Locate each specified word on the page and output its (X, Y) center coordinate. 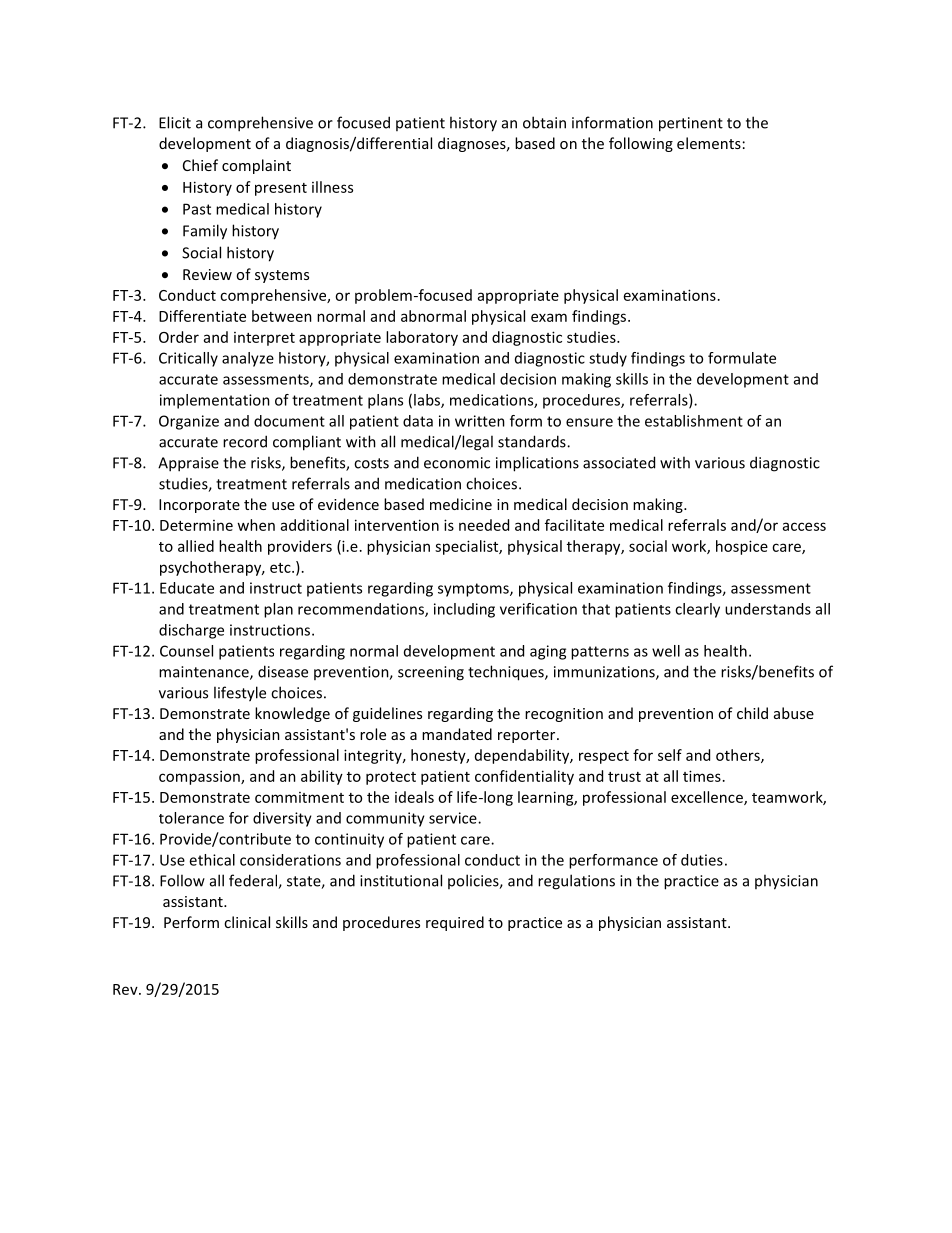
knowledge (292, 714)
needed (484, 525)
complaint (256, 166)
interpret (264, 339)
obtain (544, 122)
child (752, 713)
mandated (457, 734)
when (256, 525)
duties (702, 860)
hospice (742, 547)
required (455, 923)
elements (709, 143)
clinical (247, 922)
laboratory (422, 338)
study (608, 359)
